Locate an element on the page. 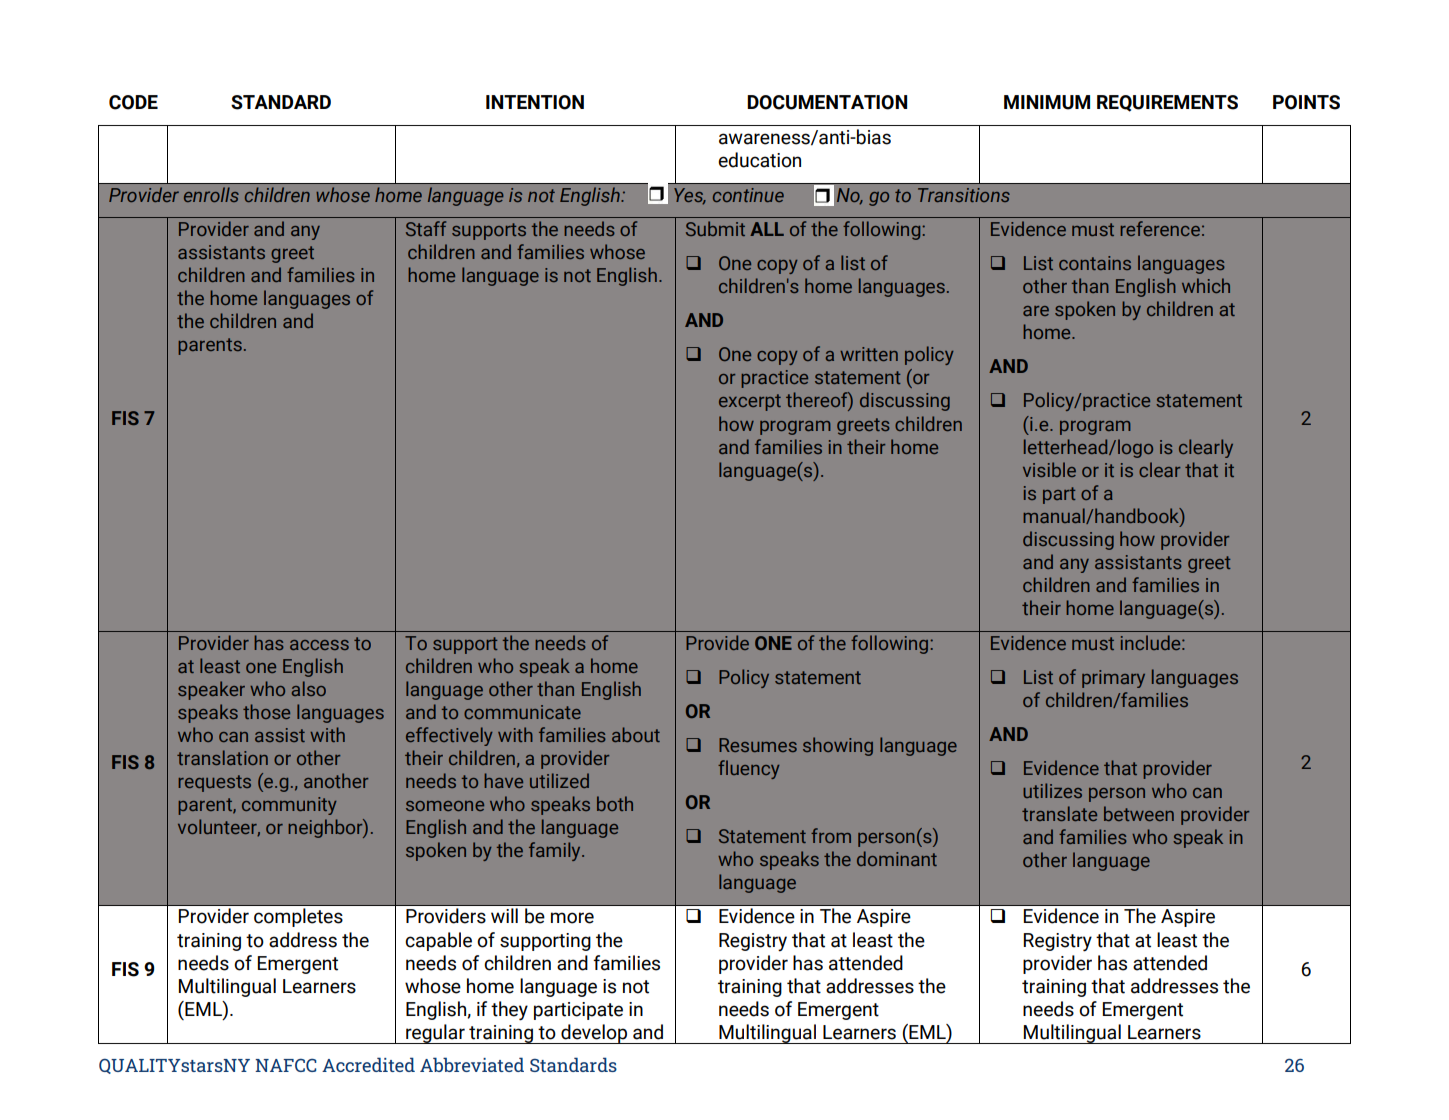 This document has height=1120, width=1449. develop is located at coordinates (594, 1034).
